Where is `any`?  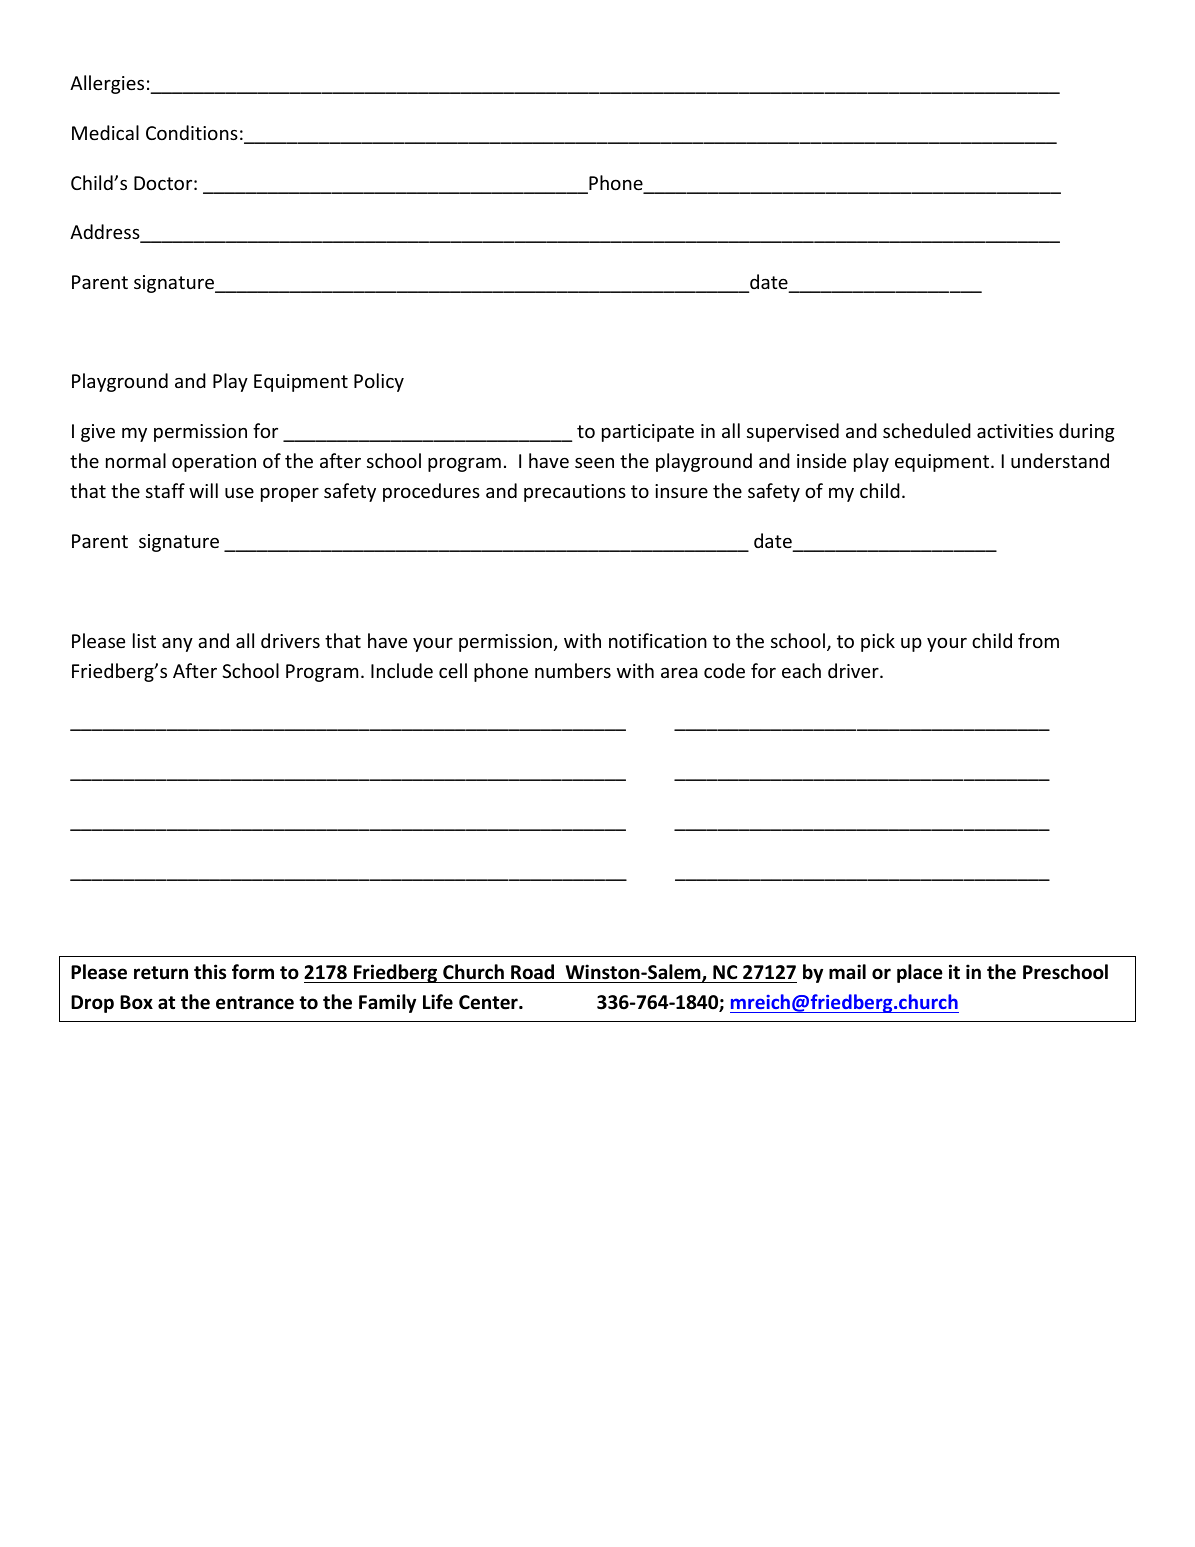 any is located at coordinates (177, 644).
